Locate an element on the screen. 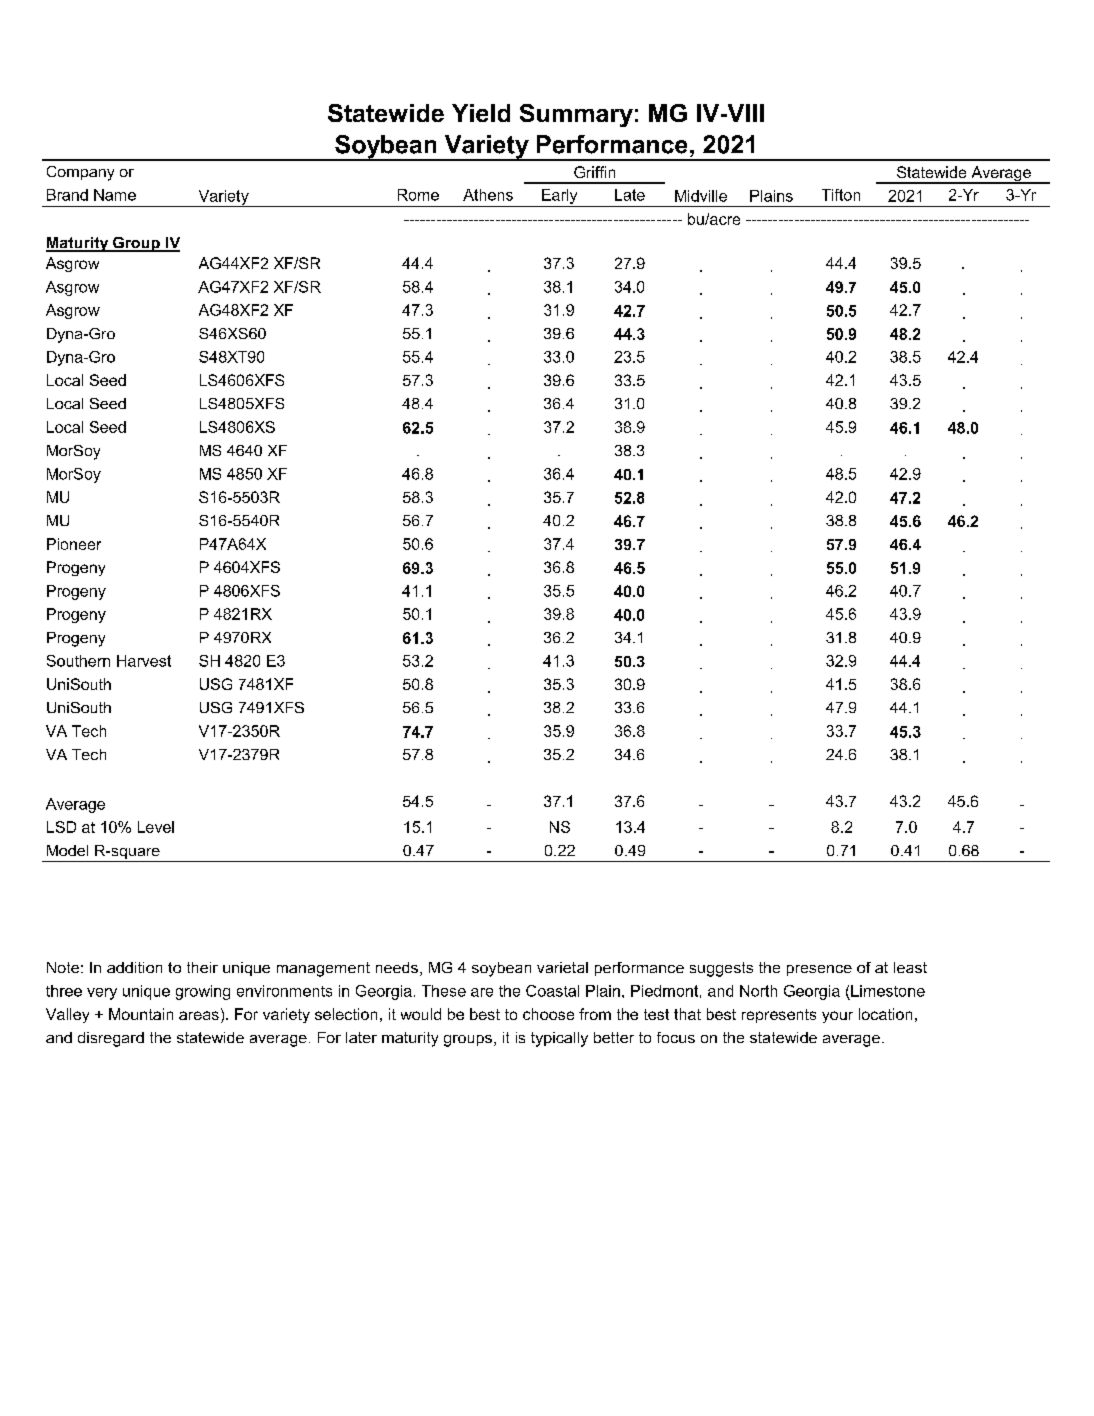  Level is located at coordinates (156, 827).
